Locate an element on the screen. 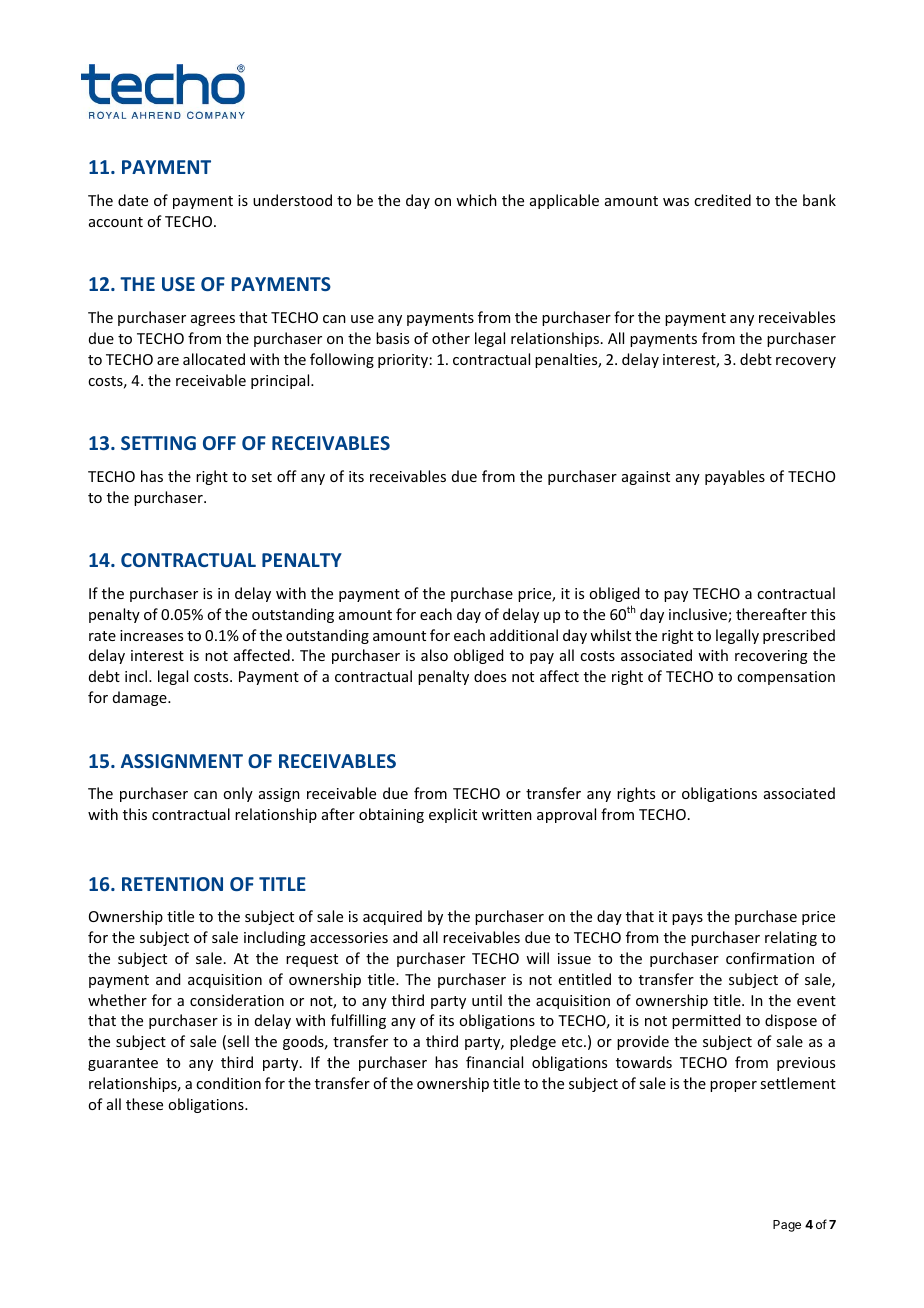 This screenshot has width=924, height=1308. recovering is located at coordinates (771, 657).
